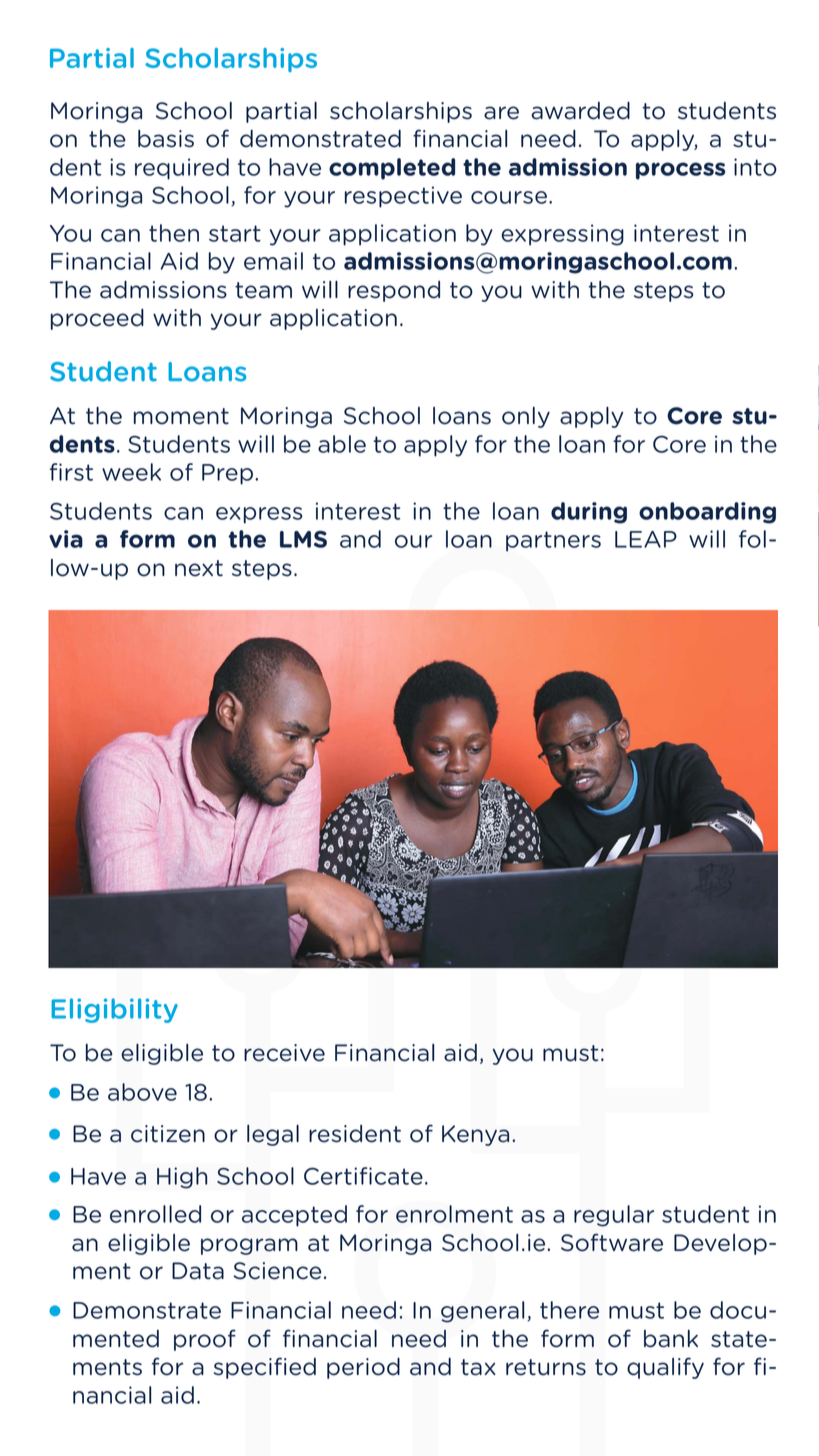  Describe the element at coordinates (671, 1339) in the document. I see `bank` at that location.
